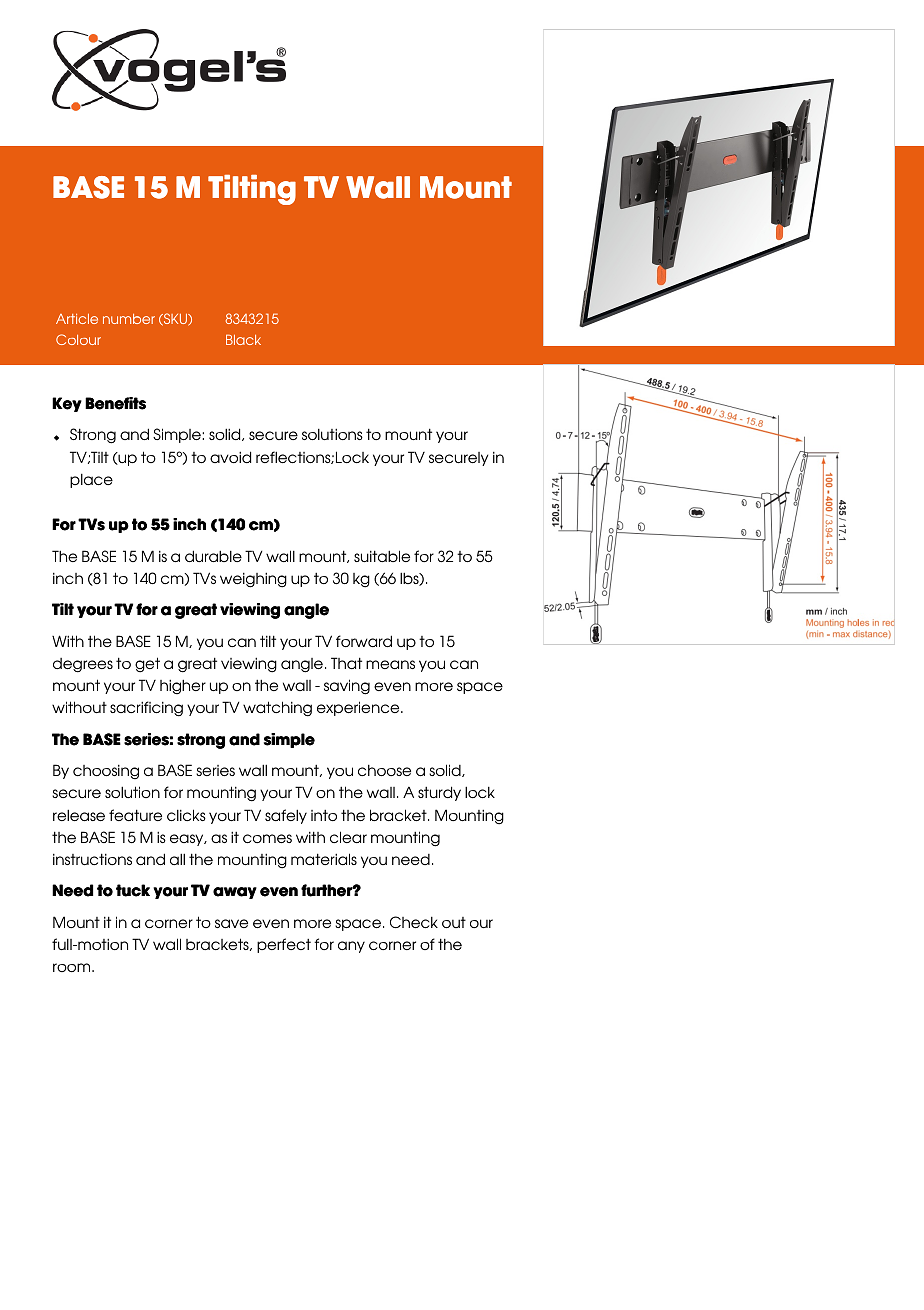  I want to click on number, so click(129, 319).
